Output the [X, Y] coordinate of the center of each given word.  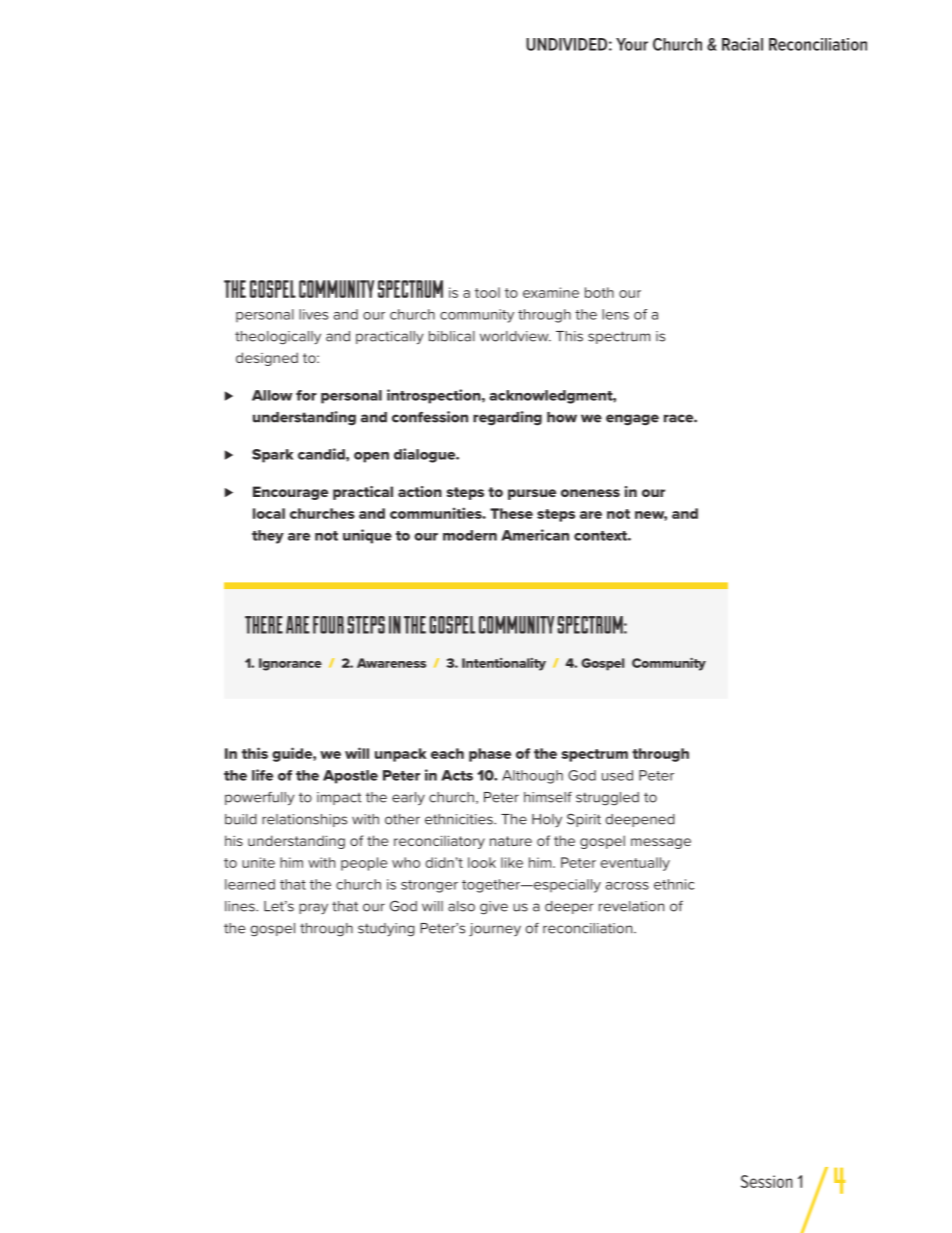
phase [490, 755]
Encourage [290, 493]
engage [632, 420]
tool [487, 292]
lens [615, 314]
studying [386, 930]
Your [632, 44]
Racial [742, 44]
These [511, 513]
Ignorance [290, 664]
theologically [278, 338]
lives [313, 314]
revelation [631, 906]
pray [313, 909]
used [617, 775]
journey [495, 930]
